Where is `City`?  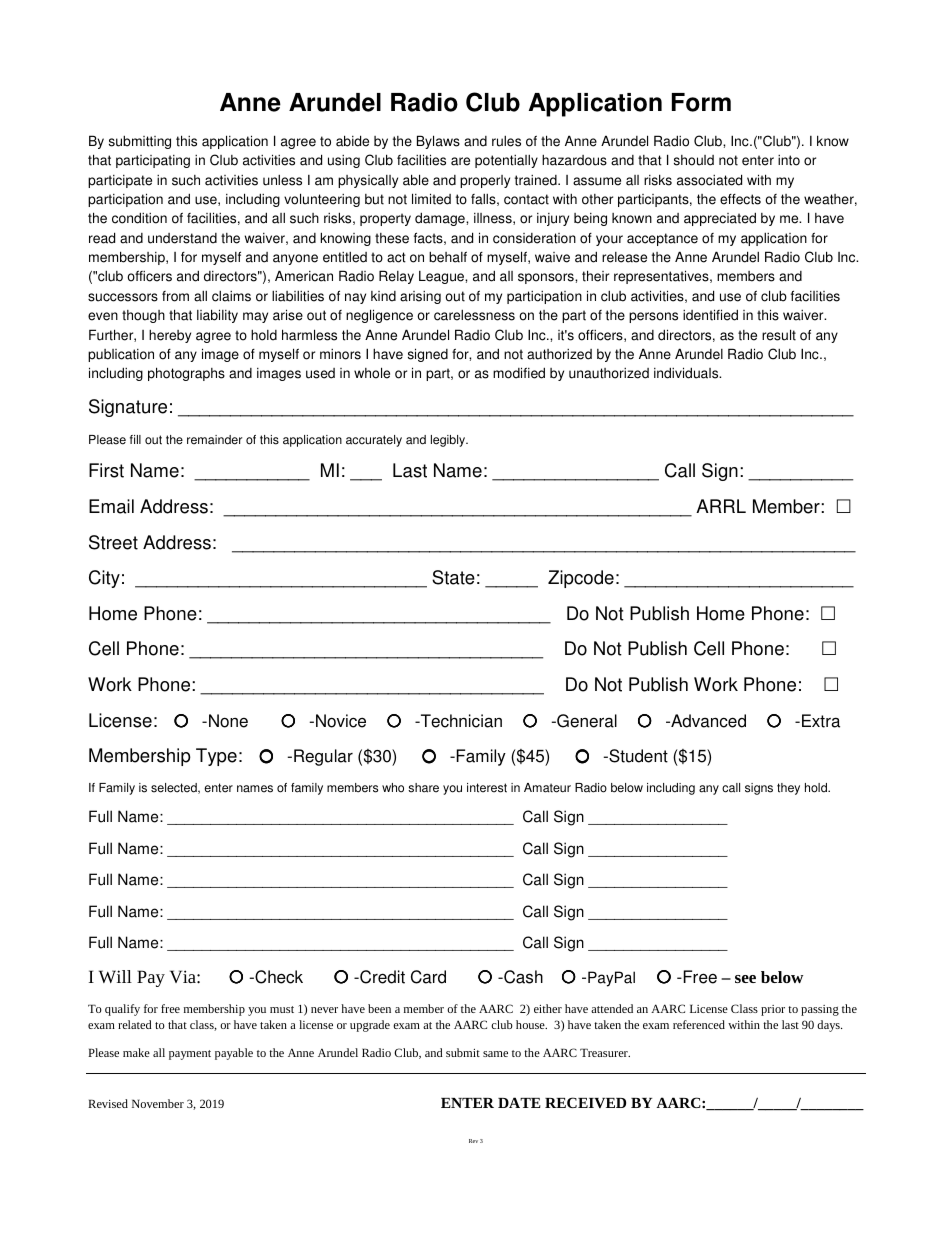
City is located at coordinates (104, 579).
